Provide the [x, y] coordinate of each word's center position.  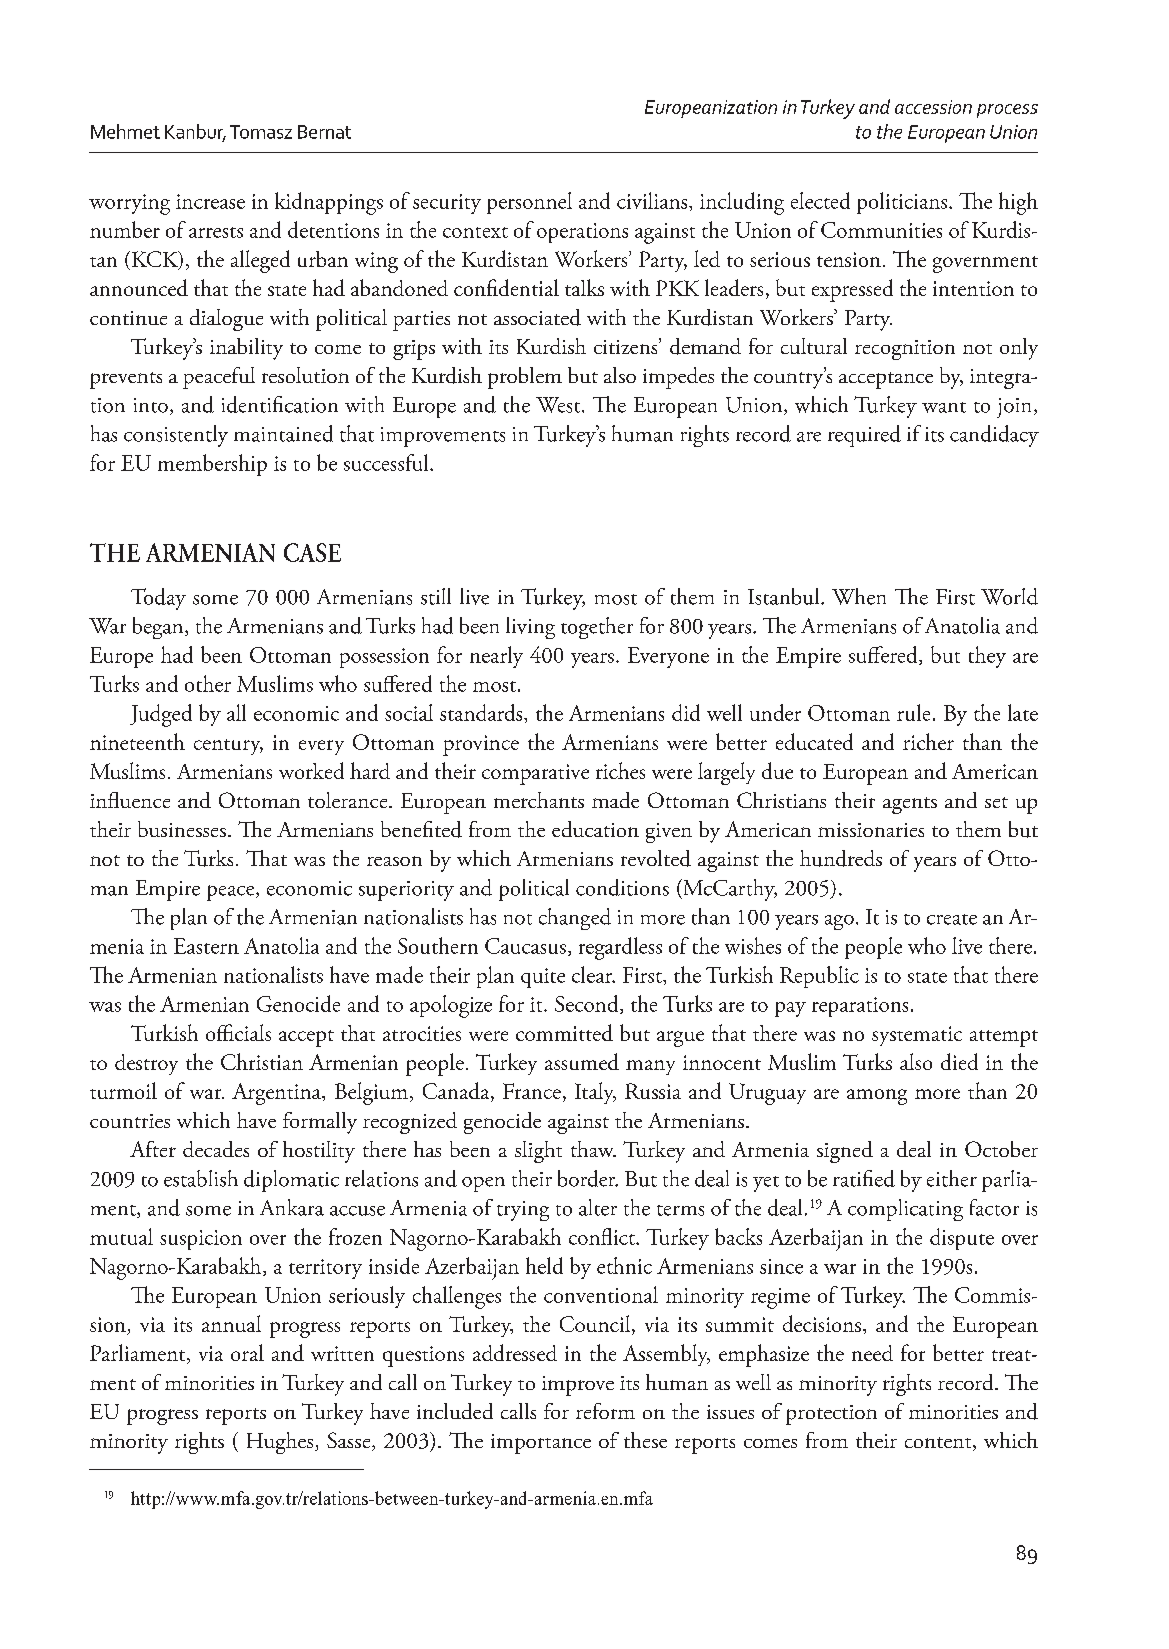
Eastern [206, 946]
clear [593, 974]
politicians [902, 203]
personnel [529, 203]
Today [158, 599]
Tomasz [261, 132]
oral [247, 1352]
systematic [917, 1036]
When [859, 596]
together [597, 628]
